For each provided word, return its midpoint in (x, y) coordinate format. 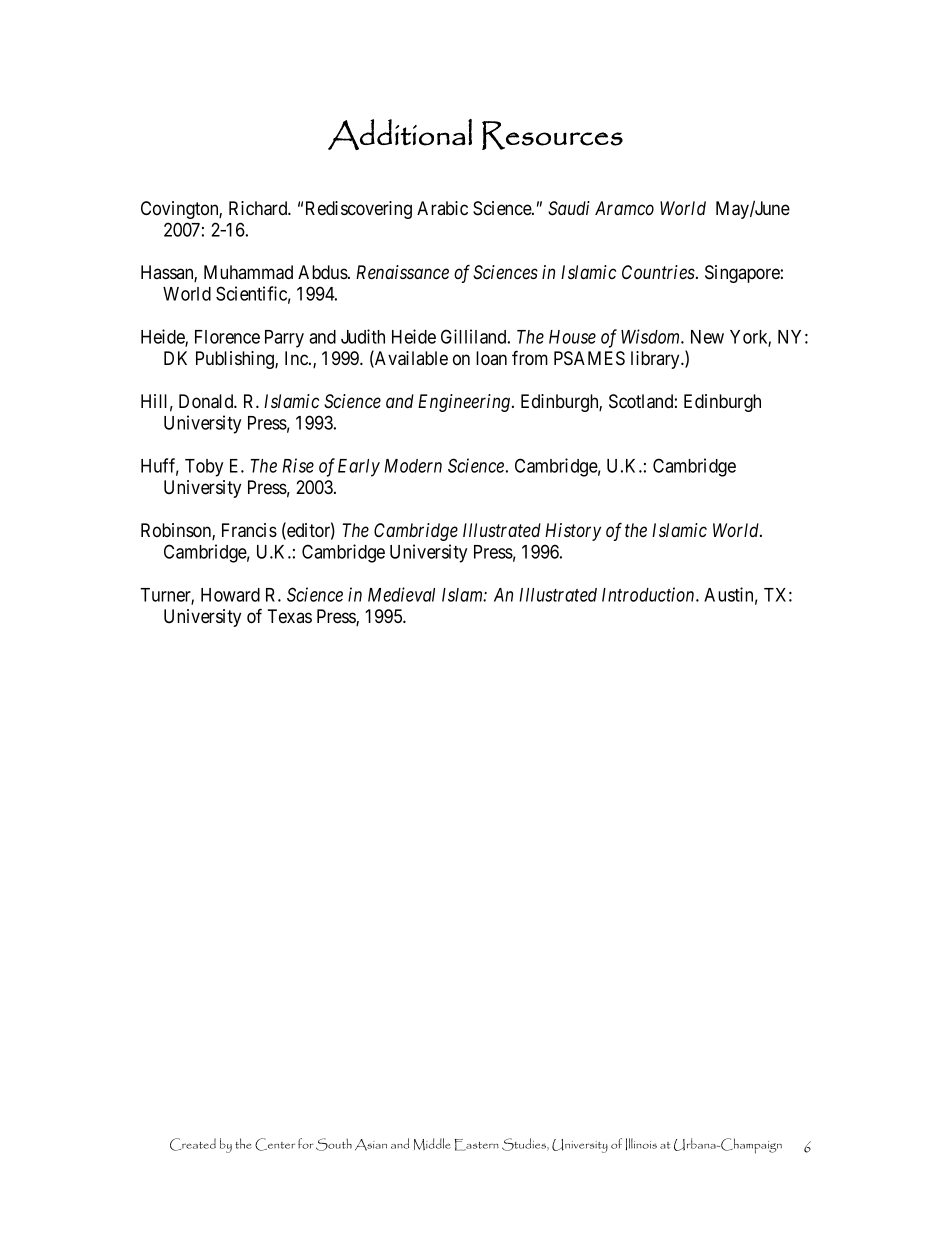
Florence (227, 337)
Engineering (465, 403)
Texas (289, 616)
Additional (400, 134)
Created (193, 1144)
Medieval (401, 594)
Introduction (649, 594)
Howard (230, 595)
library (656, 360)
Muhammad (248, 272)
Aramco (624, 208)
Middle (432, 1144)
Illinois (641, 1144)
